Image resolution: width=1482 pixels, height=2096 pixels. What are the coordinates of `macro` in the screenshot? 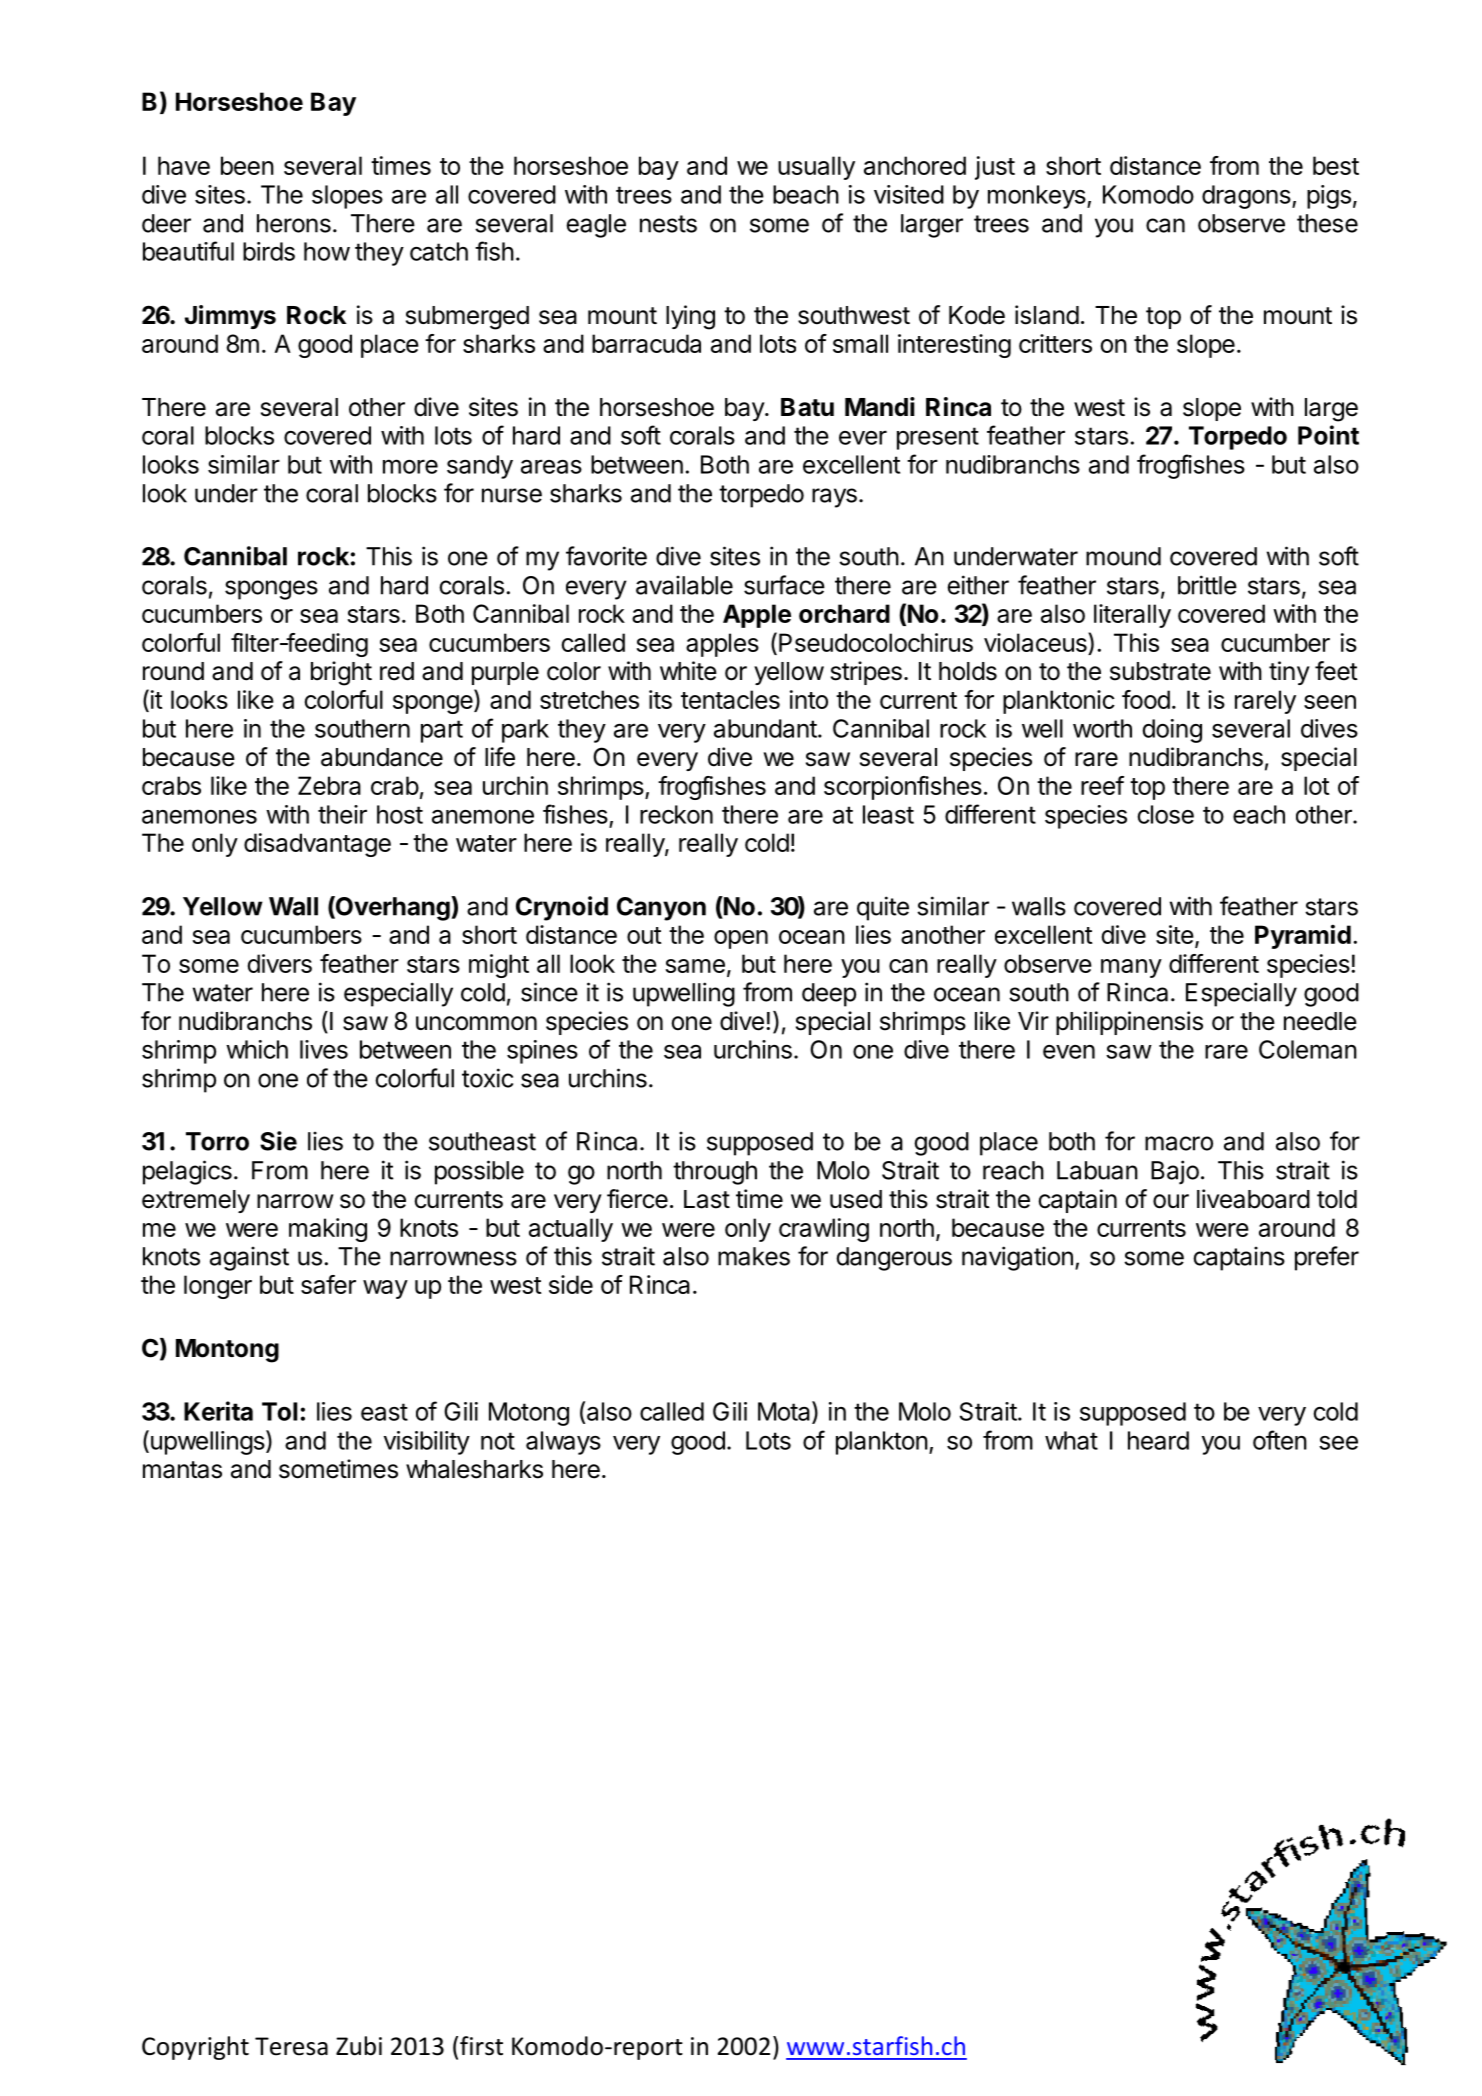 It's located at (1179, 1143).
